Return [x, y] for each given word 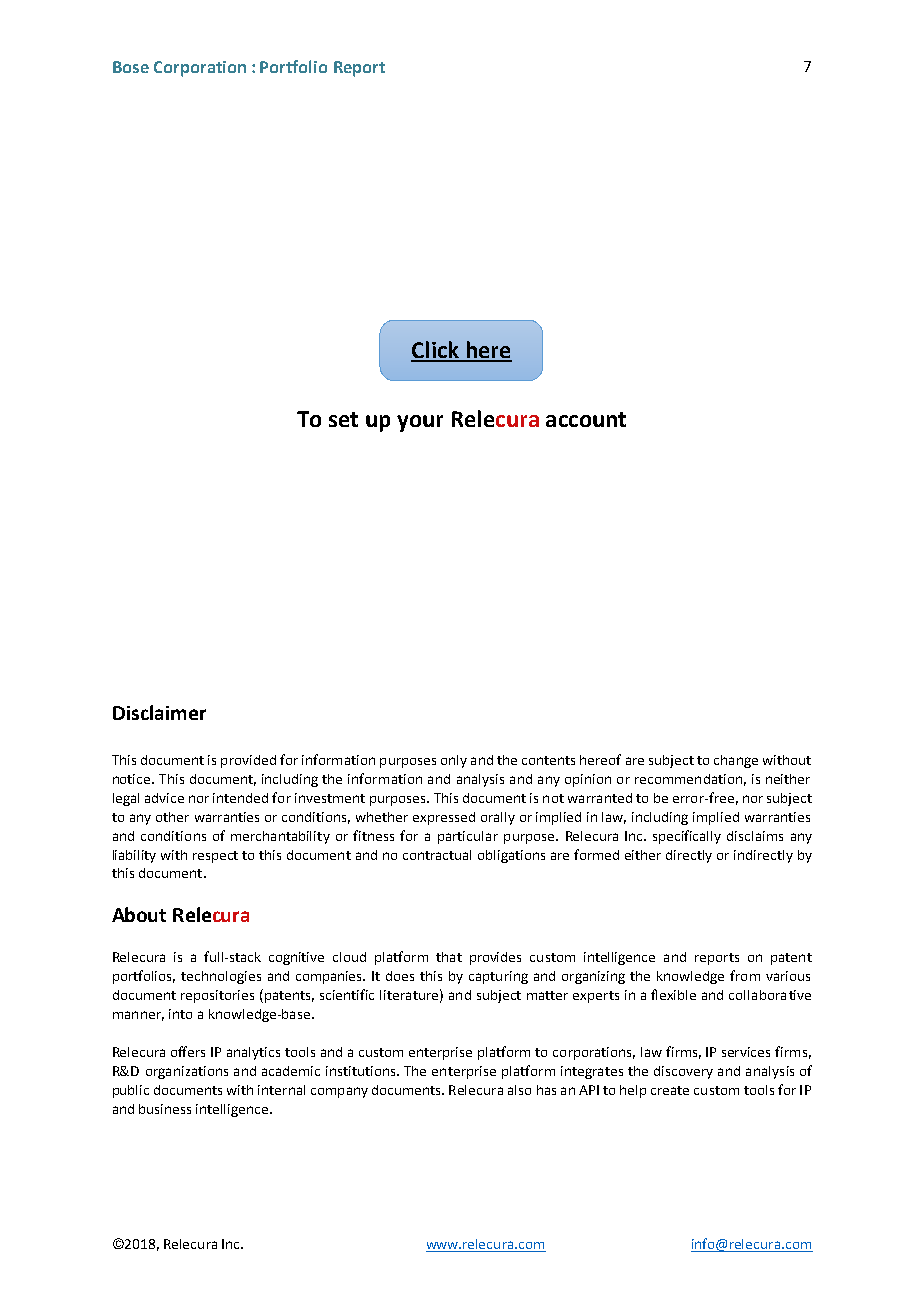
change [736, 761]
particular [468, 837]
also [519, 1090]
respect [215, 857]
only [454, 761]
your [420, 423]
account [586, 419]
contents [548, 760]
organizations [187, 1072]
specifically [687, 837]
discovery [683, 1072]
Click [436, 351]
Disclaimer [159, 712]
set [343, 419]
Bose [131, 67]
